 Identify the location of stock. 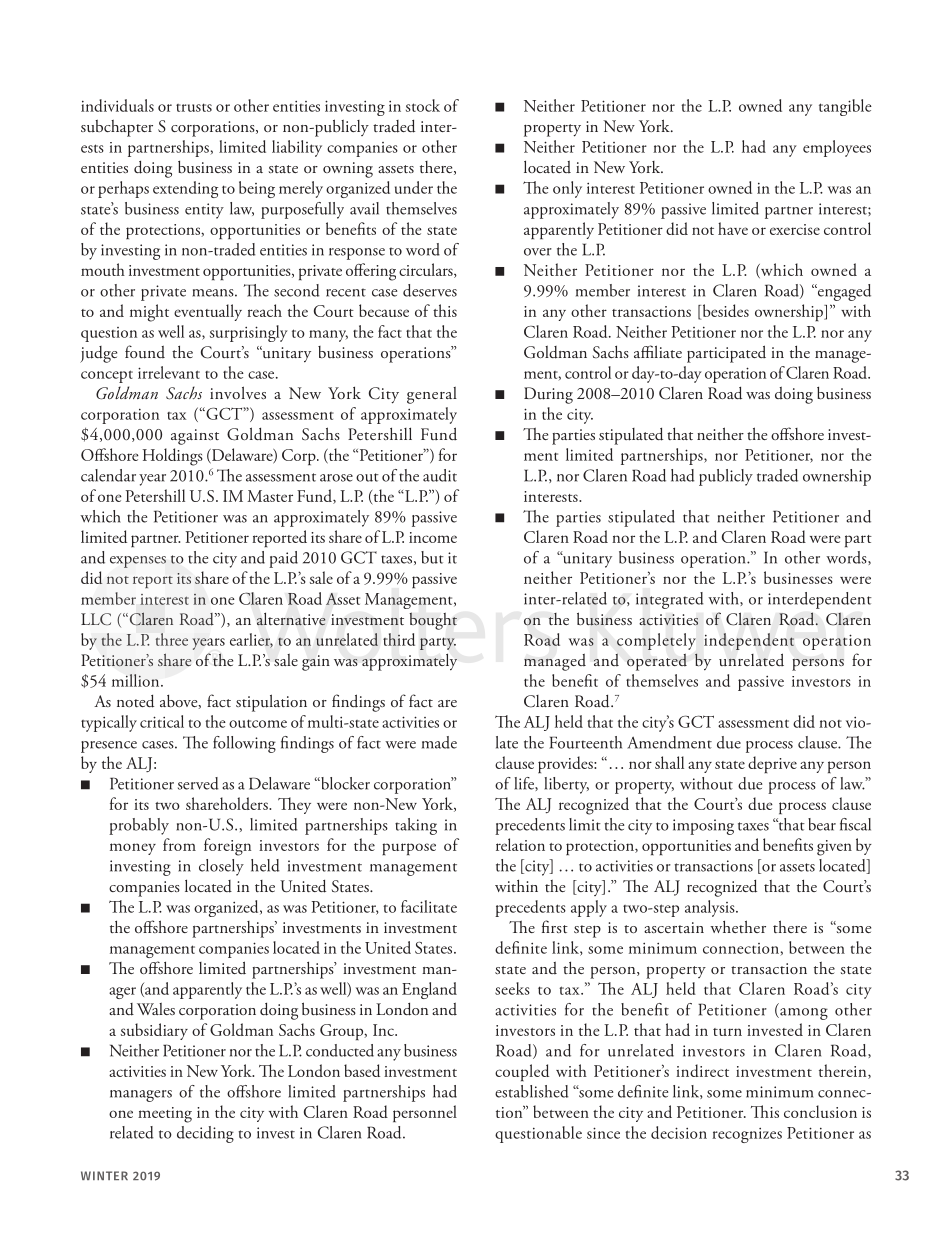
(423, 105).
